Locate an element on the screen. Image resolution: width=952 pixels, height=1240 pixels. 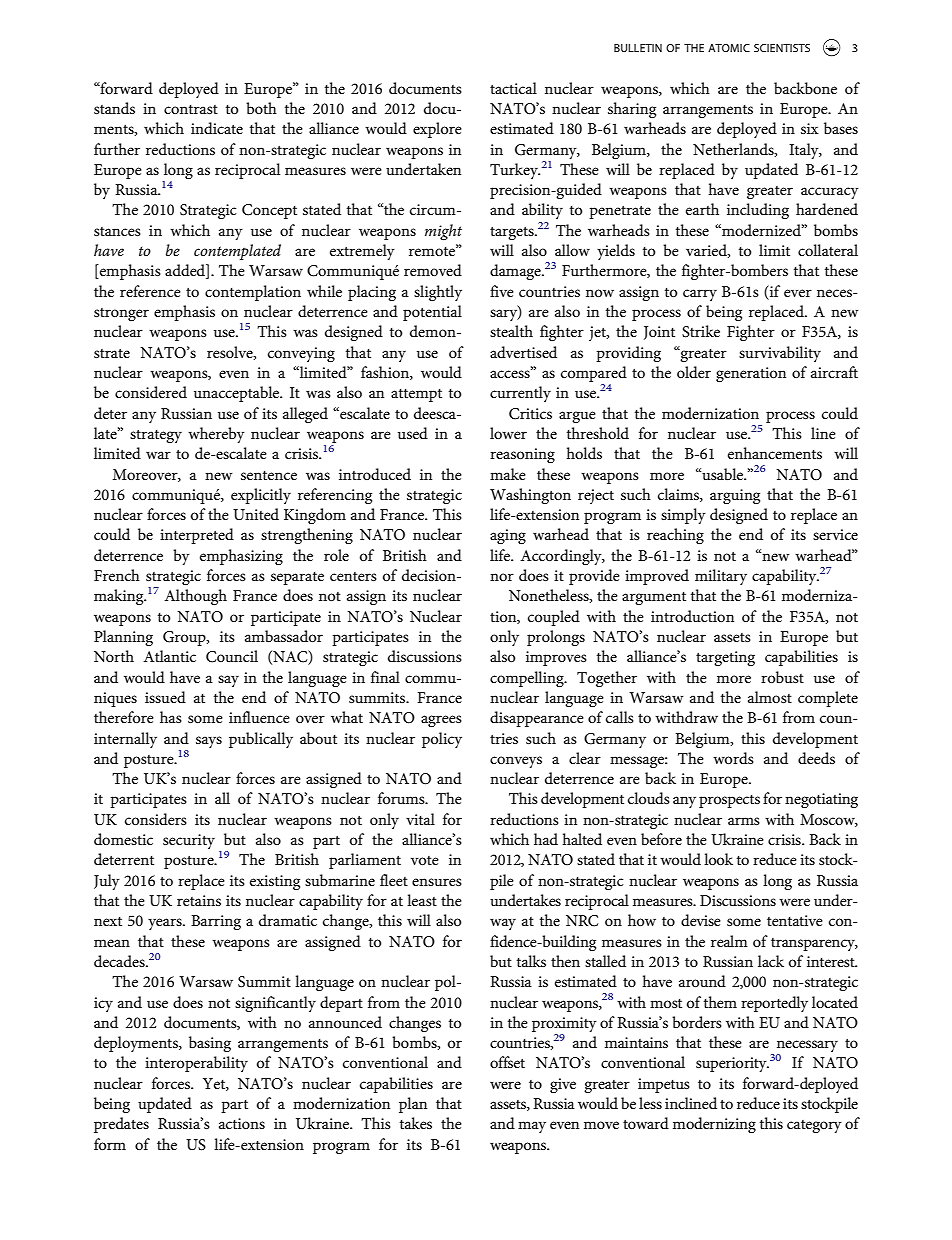
lower is located at coordinates (508, 433).
